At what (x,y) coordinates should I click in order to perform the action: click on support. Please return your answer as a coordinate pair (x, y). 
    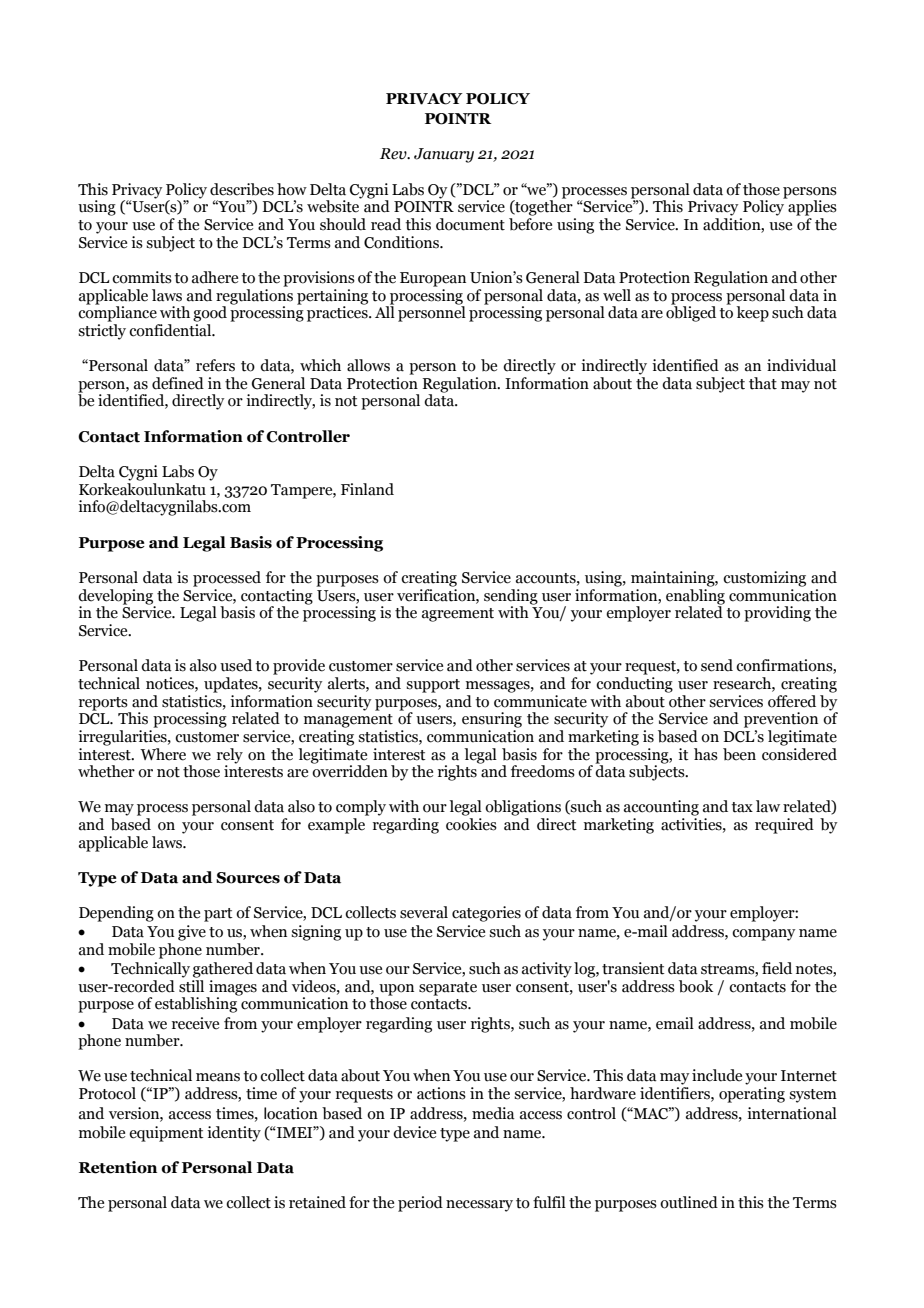
    Looking at the image, I should click on (433, 686).
